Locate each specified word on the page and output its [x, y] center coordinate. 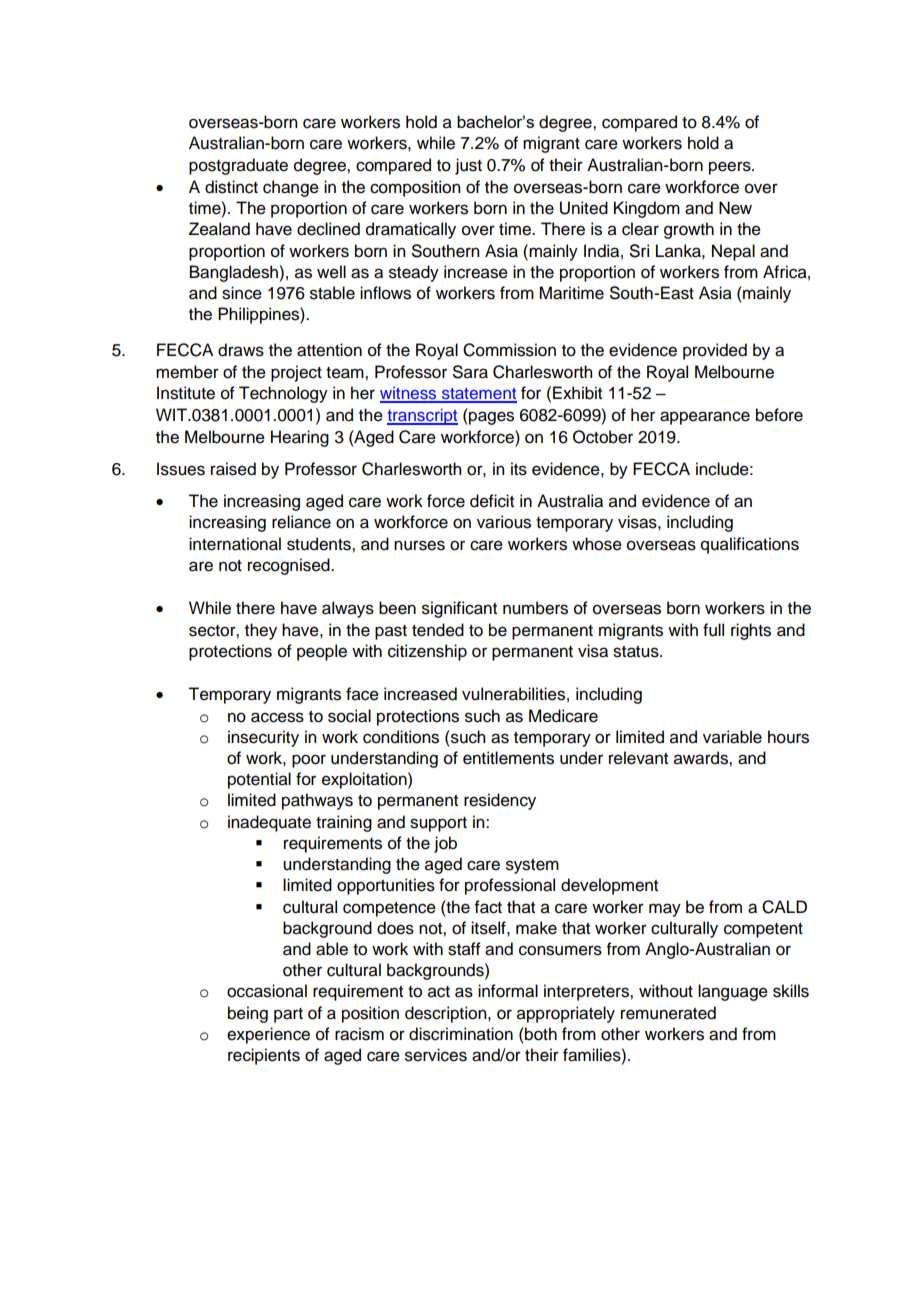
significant [459, 609]
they [261, 631]
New [735, 208]
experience [268, 1035]
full [713, 630]
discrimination [461, 1034]
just [468, 166]
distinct [231, 187]
